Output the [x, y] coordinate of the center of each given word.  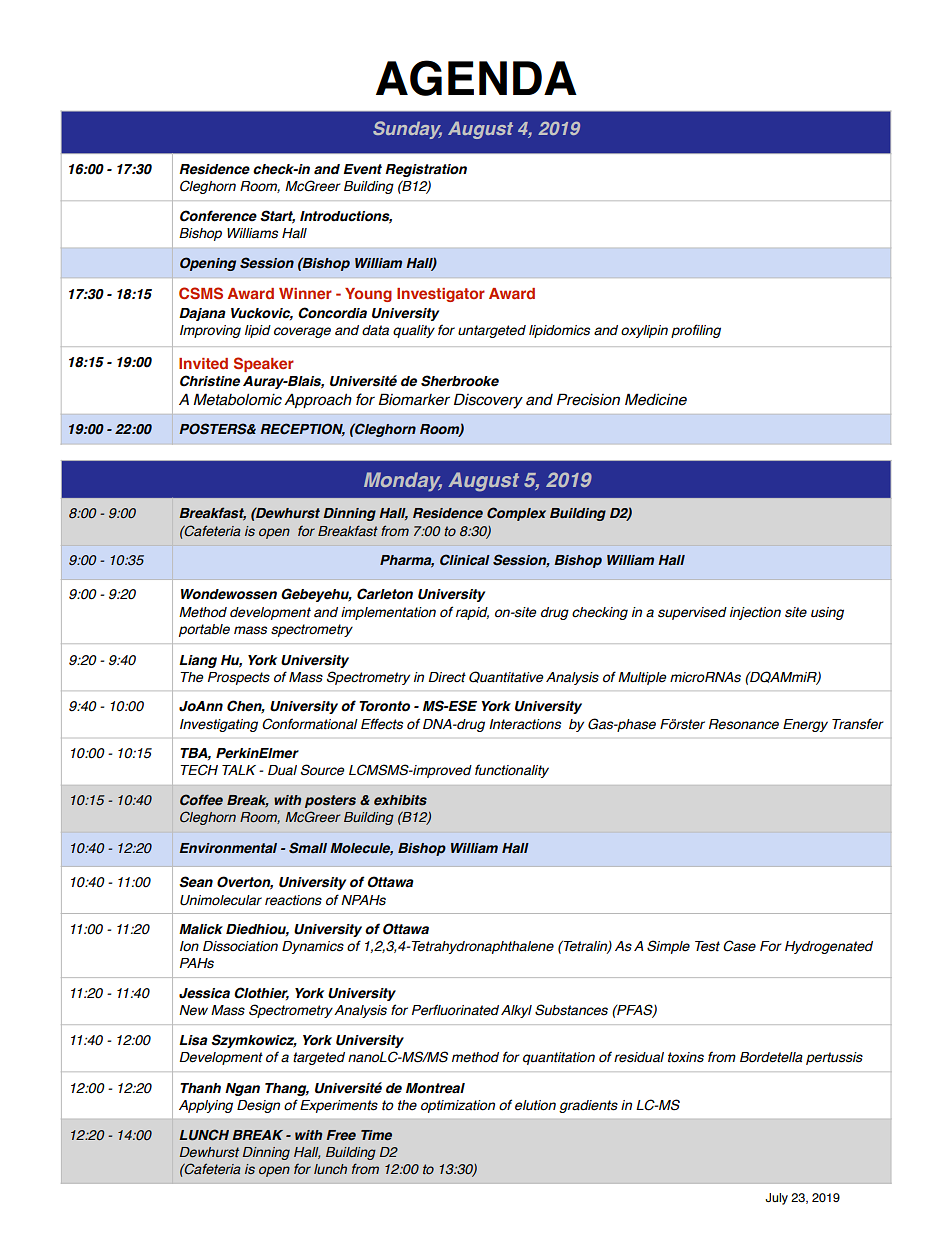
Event [362, 169]
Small [308, 848]
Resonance [744, 724]
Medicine [656, 399]
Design [258, 1106]
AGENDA [476, 78]
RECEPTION [302, 429]
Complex [516, 514]
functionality [512, 771]
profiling [696, 331]
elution [535, 1105]
